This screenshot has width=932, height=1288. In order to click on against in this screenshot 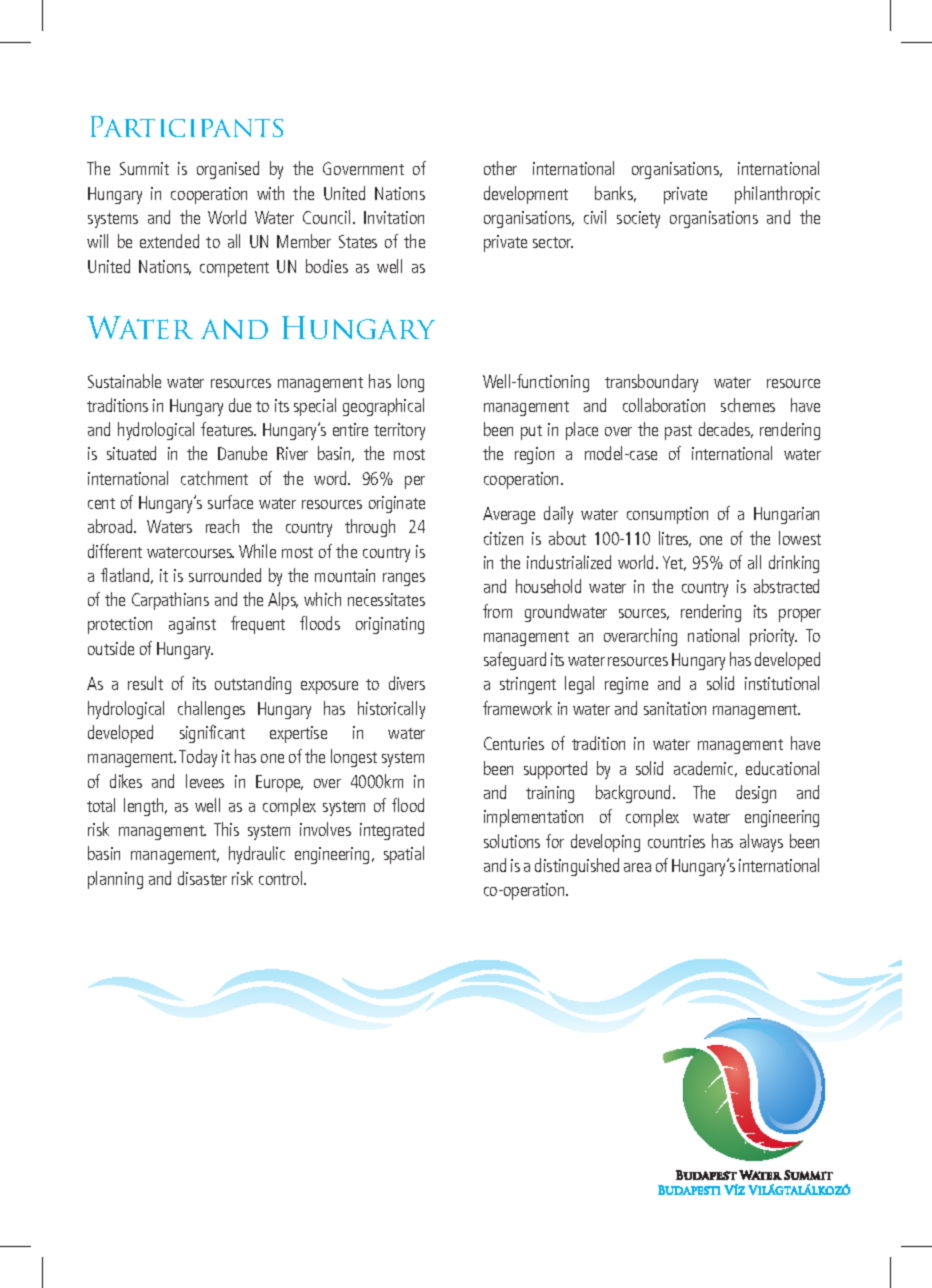, I will do `click(192, 625)`.
